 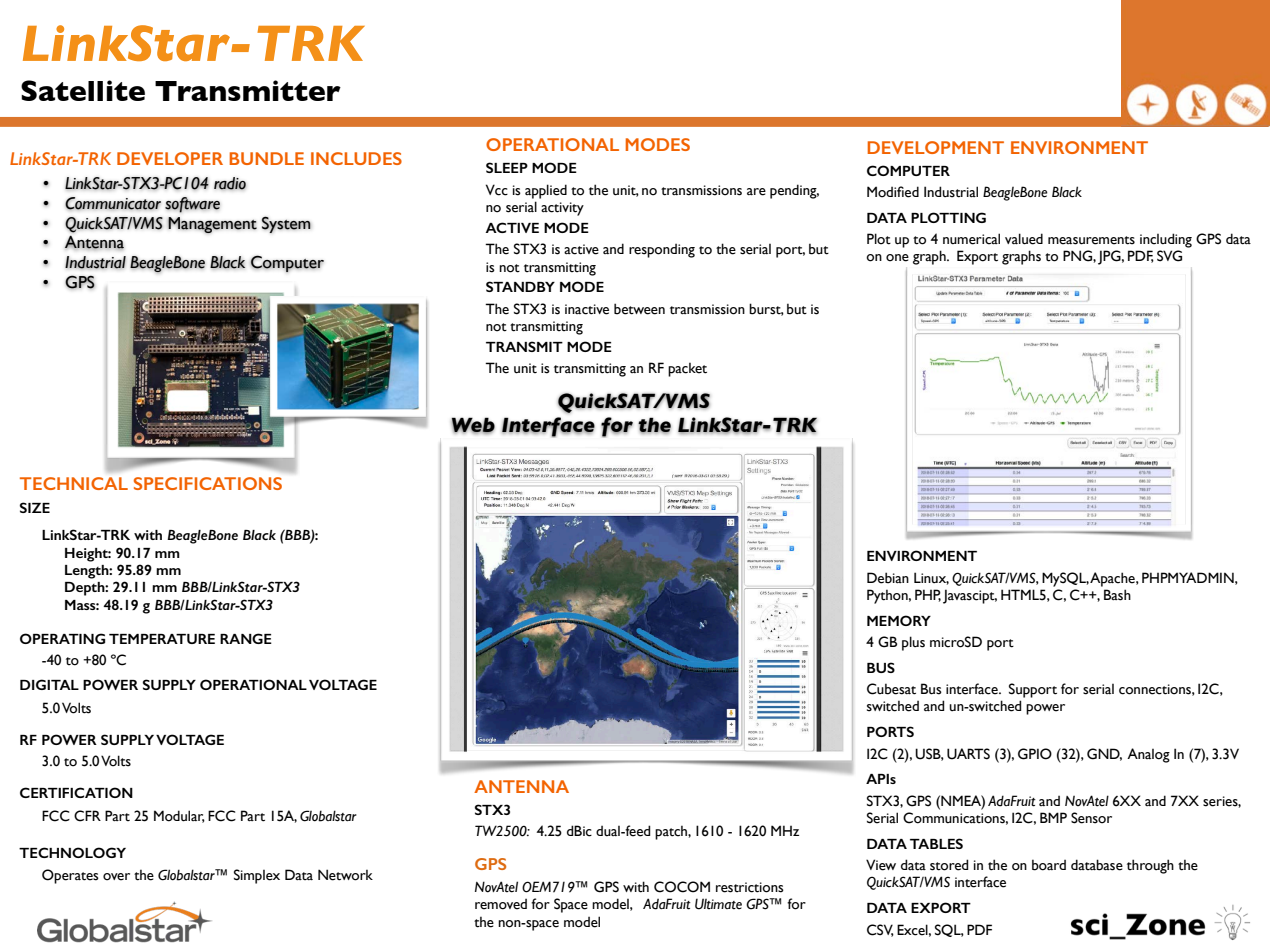 What do you see at coordinates (891, 689) in the screenshot?
I see `Cubesat` at bounding box center [891, 689].
